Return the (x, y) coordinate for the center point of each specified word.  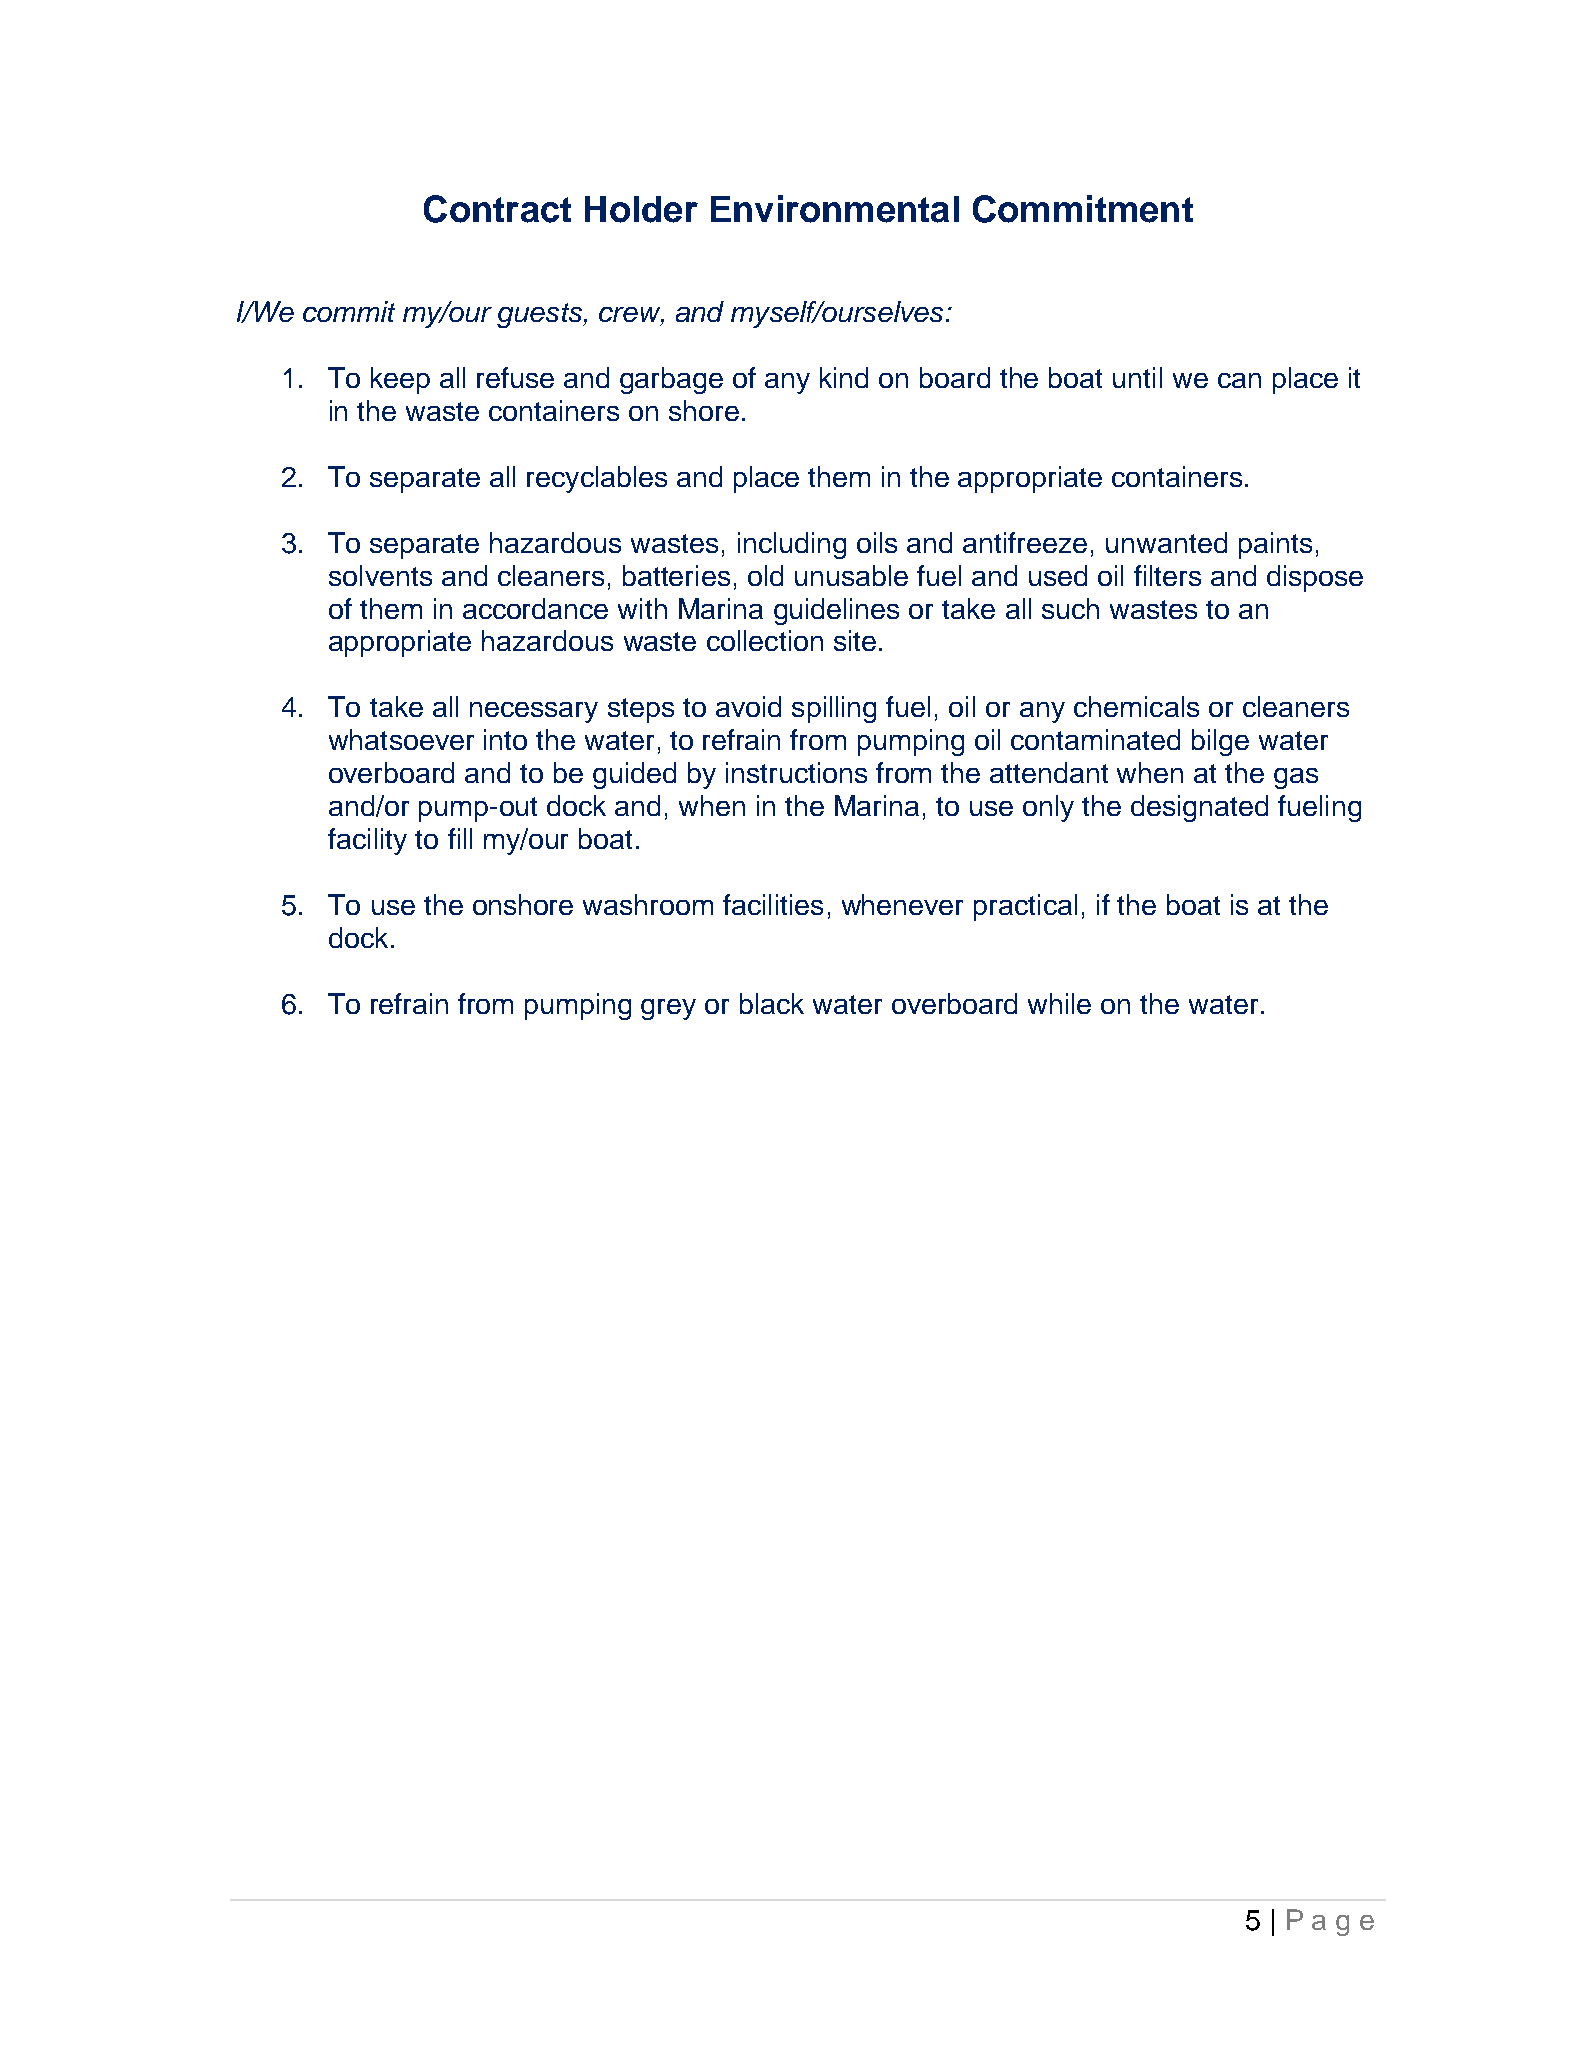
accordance (535, 608)
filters (1167, 575)
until (1137, 377)
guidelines (836, 611)
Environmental (835, 209)
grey (668, 1009)
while (1059, 1003)
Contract (497, 209)
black (772, 1003)
